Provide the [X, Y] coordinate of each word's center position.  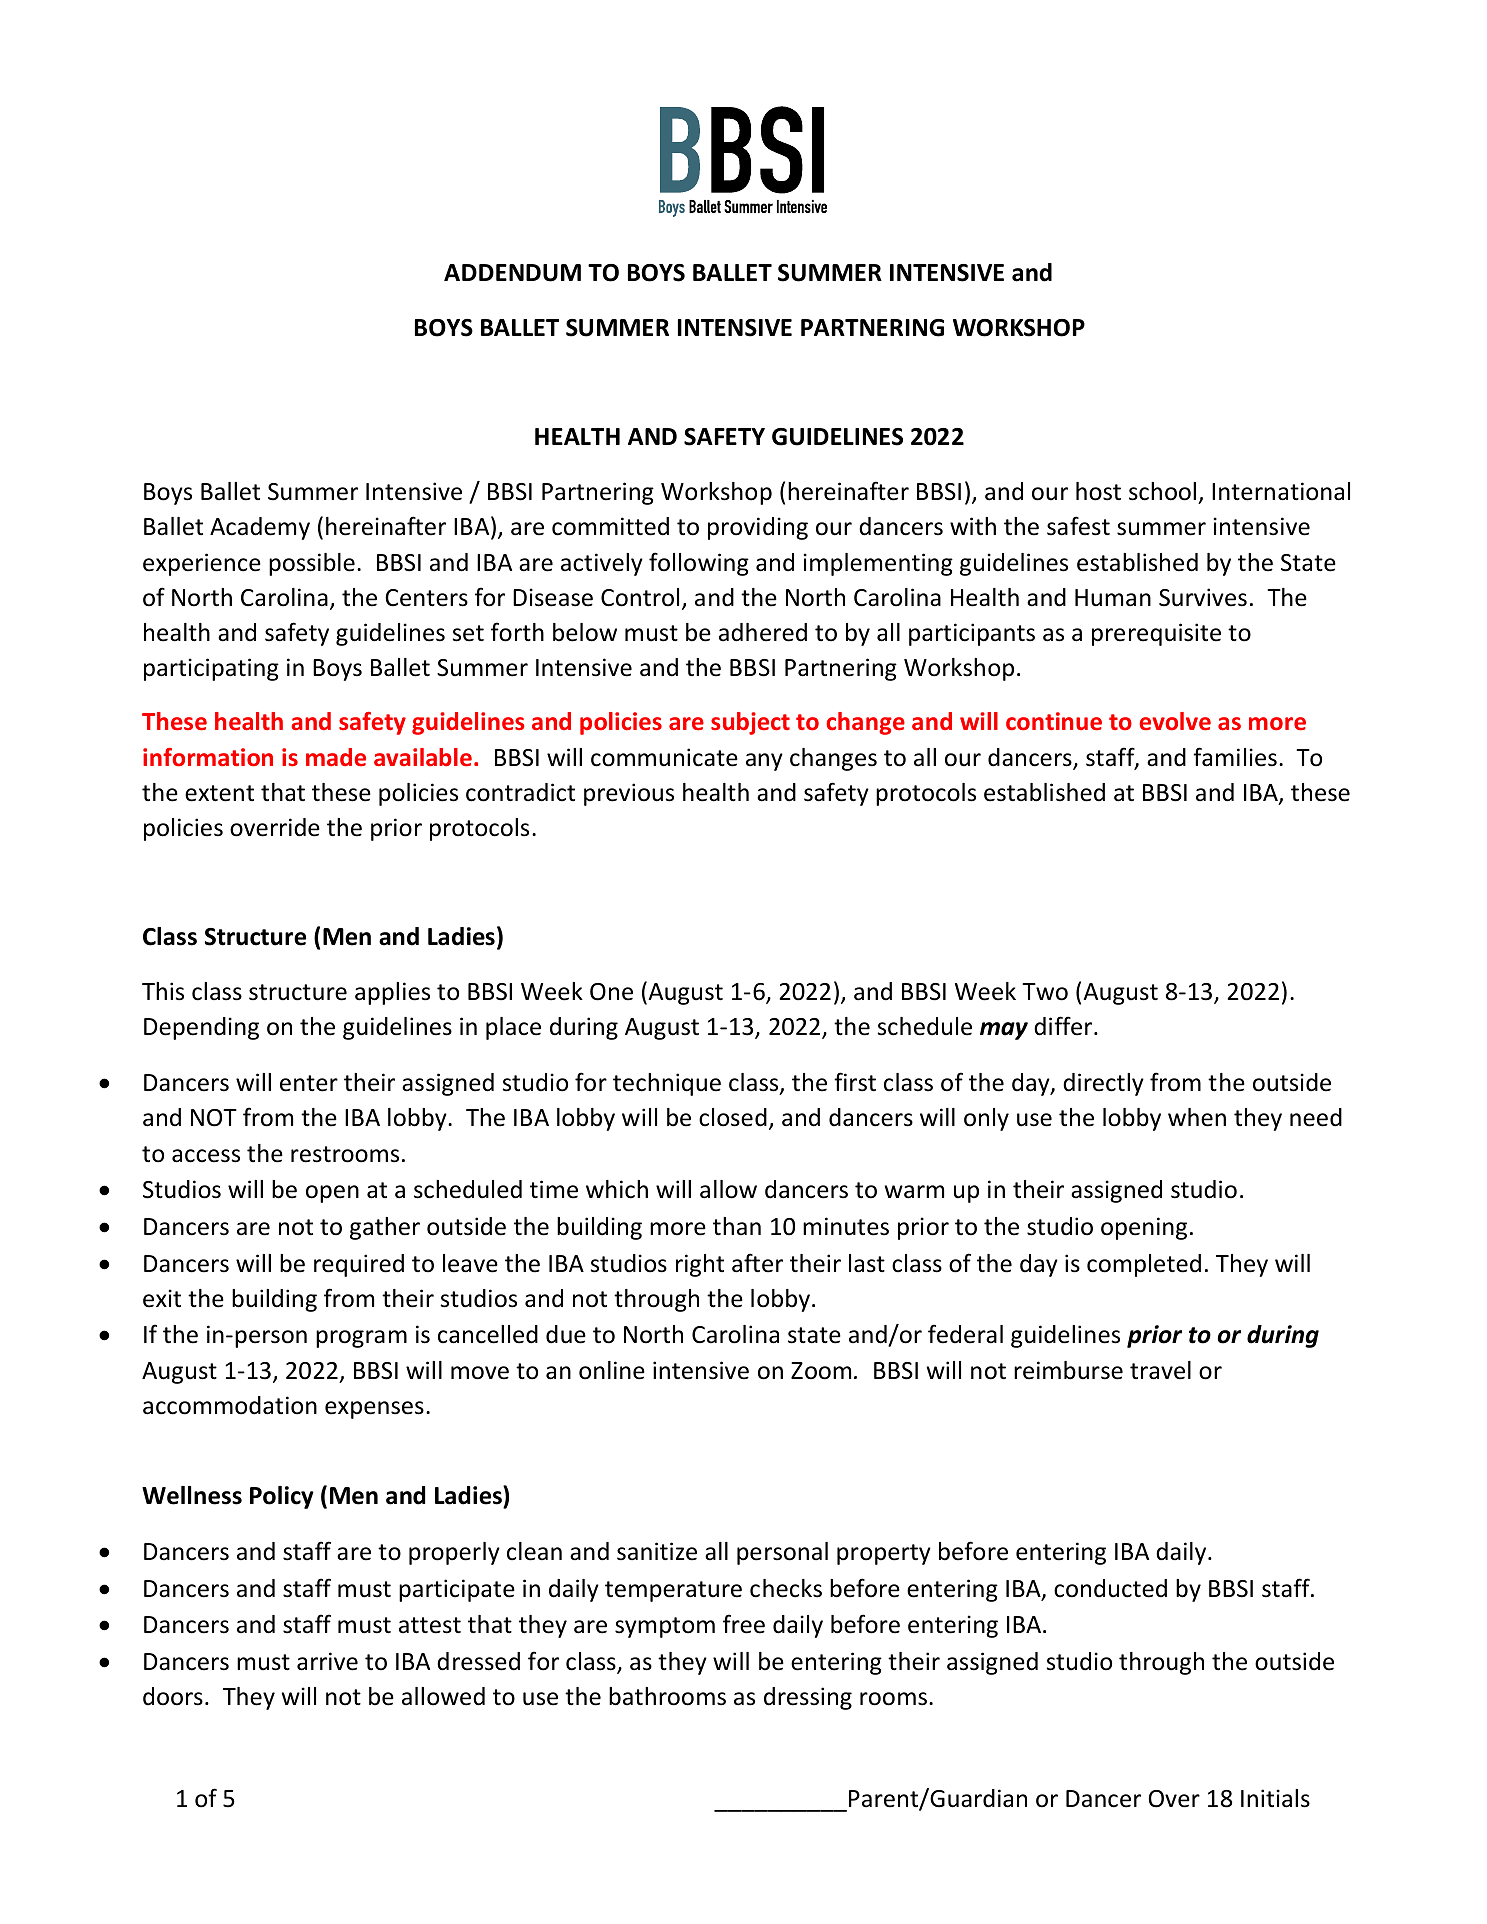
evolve [1175, 721]
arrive [327, 1661]
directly [1103, 1084]
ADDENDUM [512, 273]
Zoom [821, 1371]
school [1162, 491]
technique [667, 1084]
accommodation [230, 1405]
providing [758, 528]
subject [750, 723]
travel [1160, 1370]
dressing [808, 1698]
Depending [201, 1028]
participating [211, 669]
